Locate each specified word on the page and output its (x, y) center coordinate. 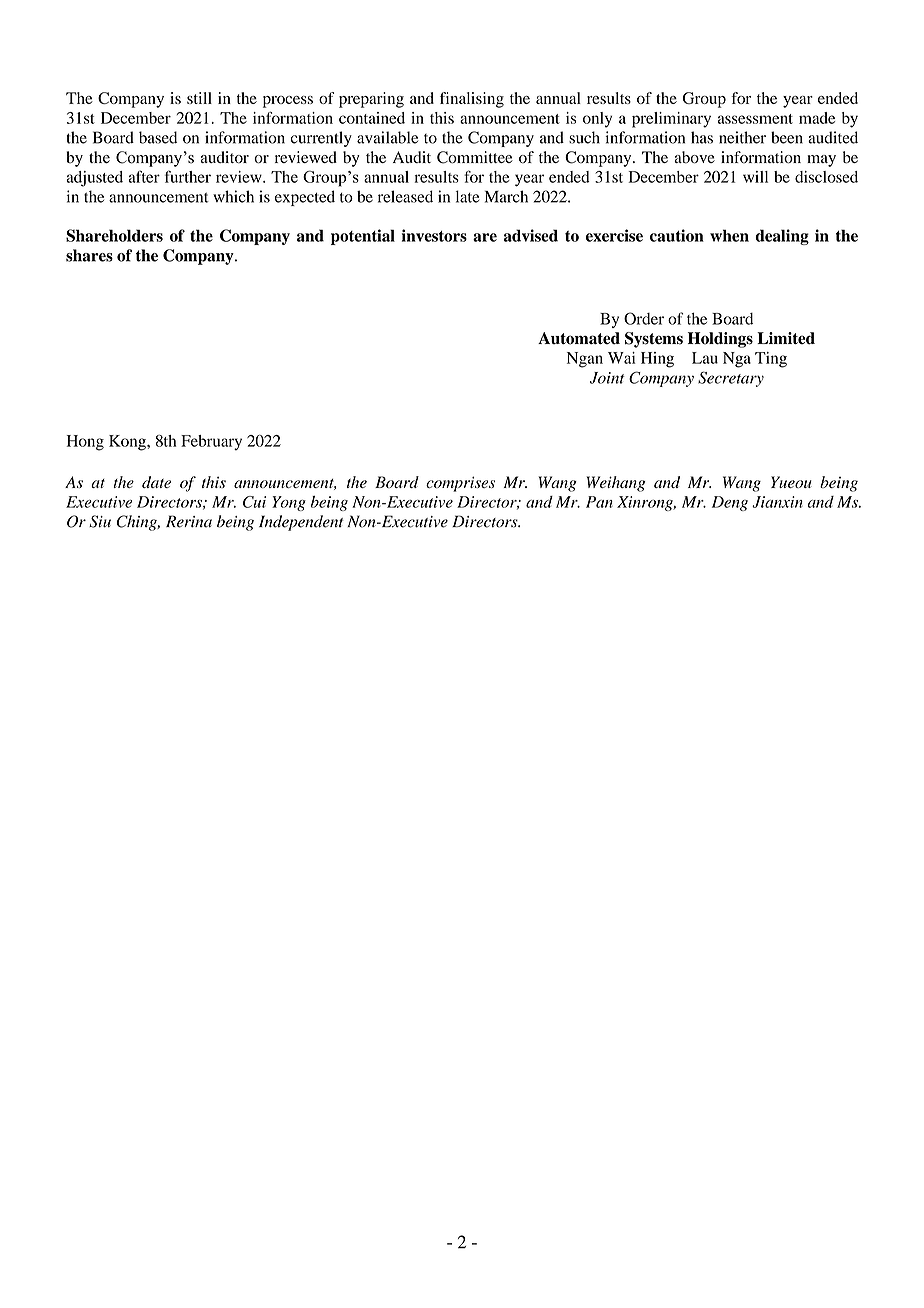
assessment (755, 119)
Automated (579, 338)
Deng (730, 503)
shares (89, 255)
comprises (460, 484)
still (199, 98)
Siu (100, 521)
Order (644, 318)
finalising (472, 100)
